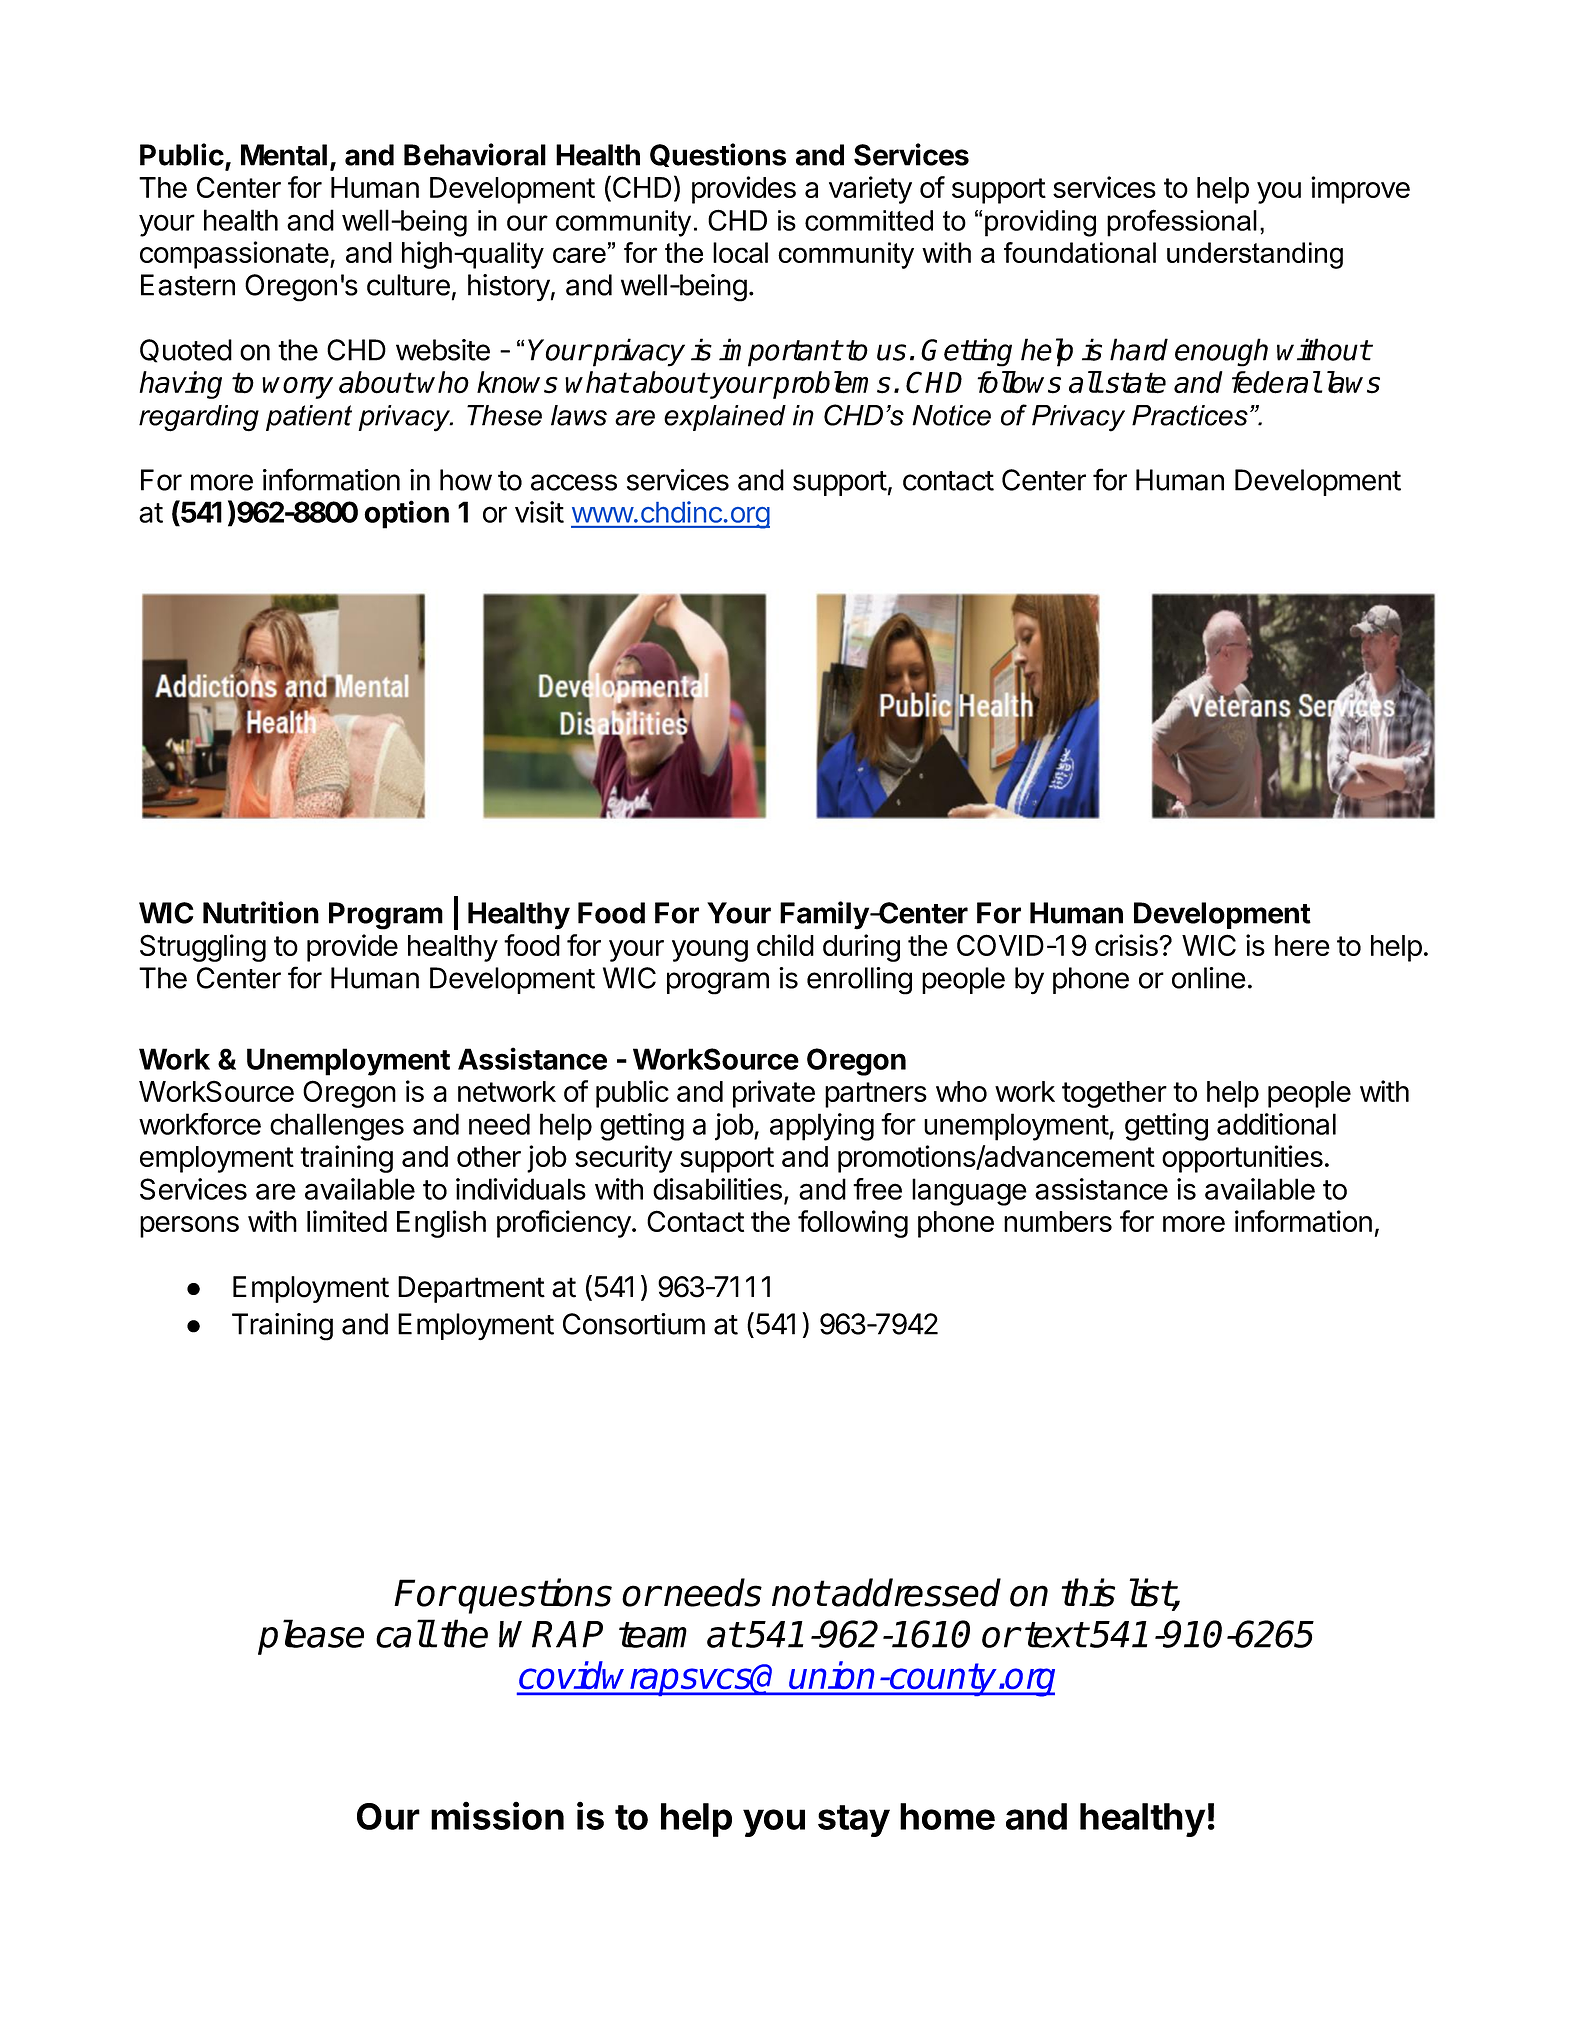  What do you see at coordinates (471, 1289) in the image?
I see `Department` at bounding box center [471, 1289].
